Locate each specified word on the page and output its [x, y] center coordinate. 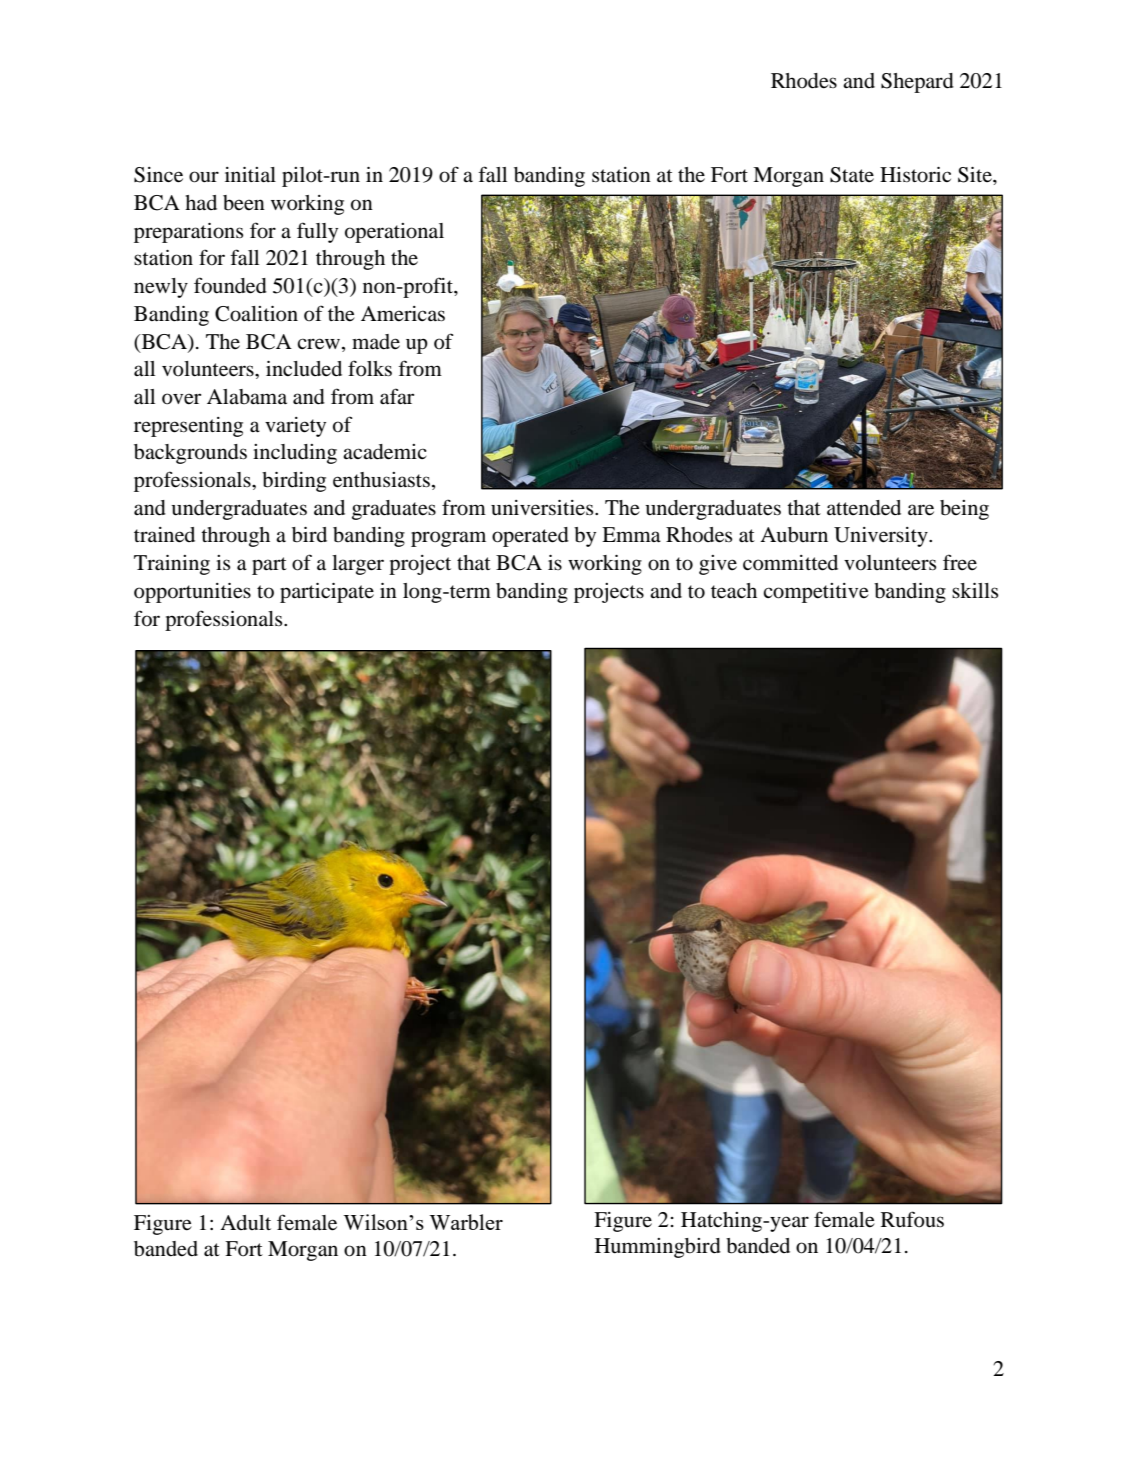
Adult [245, 1222]
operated [530, 537]
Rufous [912, 1219]
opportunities [192, 593]
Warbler [466, 1222]
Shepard [917, 83]
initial [250, 174]
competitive [816, 593]
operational [394, 233]
